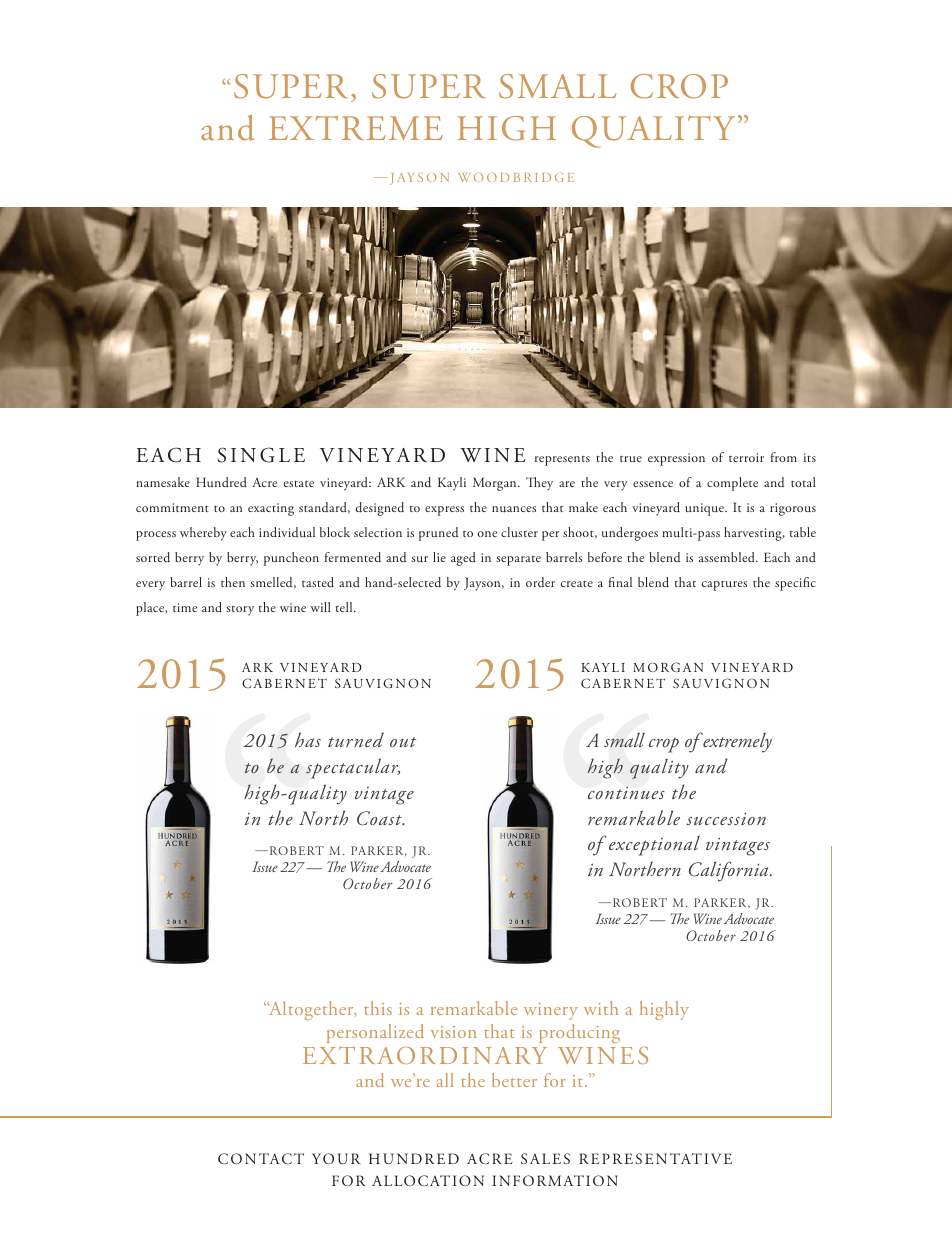  What do you see at coordinates (428, 1181) in the screenshot?
I see `ALLOCATION` at bounding box center [428, 1181].
